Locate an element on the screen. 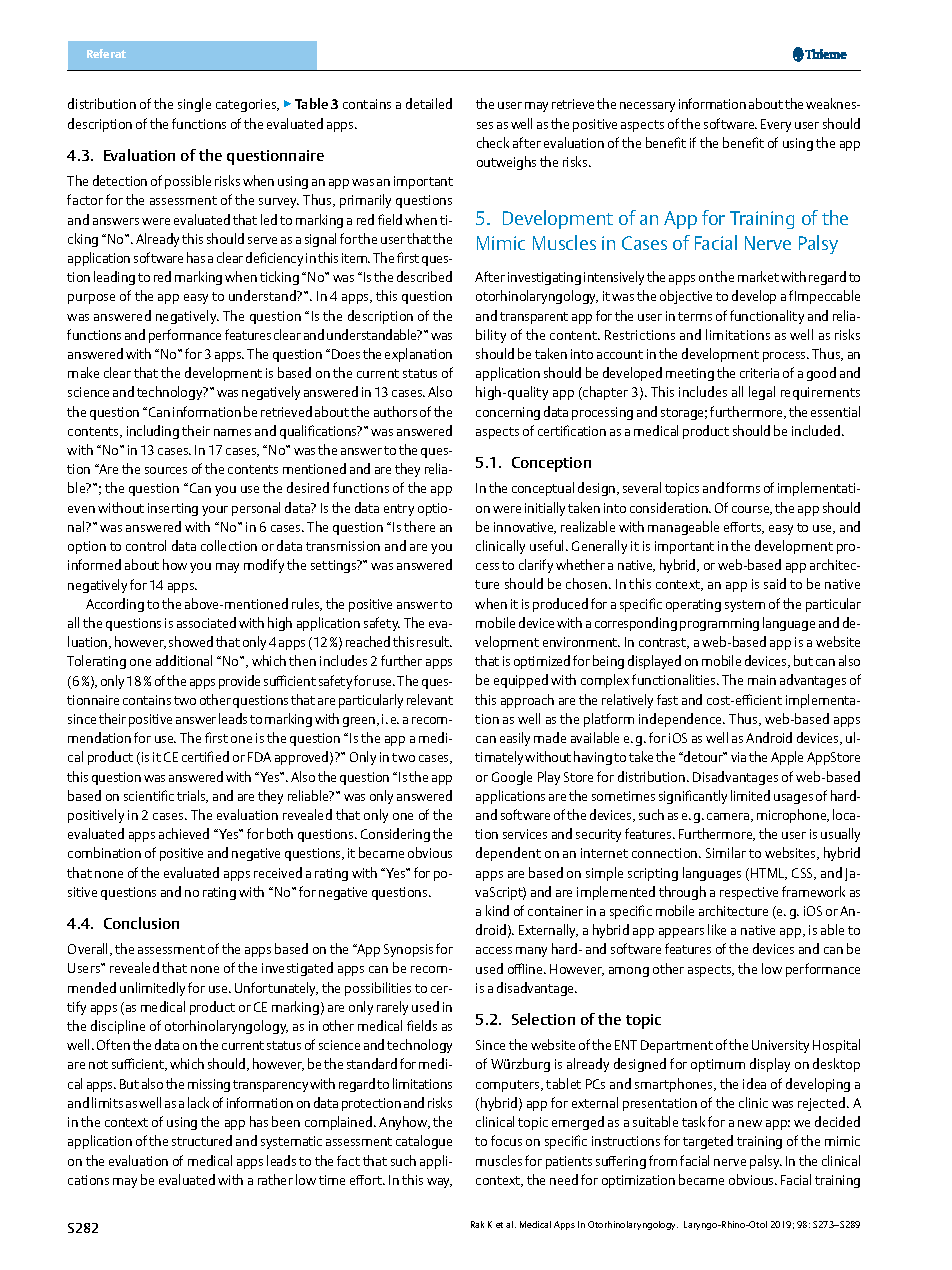 The height and width of the screenshot is (1270, 952). targeted is located at coordinates (708, 1142).
